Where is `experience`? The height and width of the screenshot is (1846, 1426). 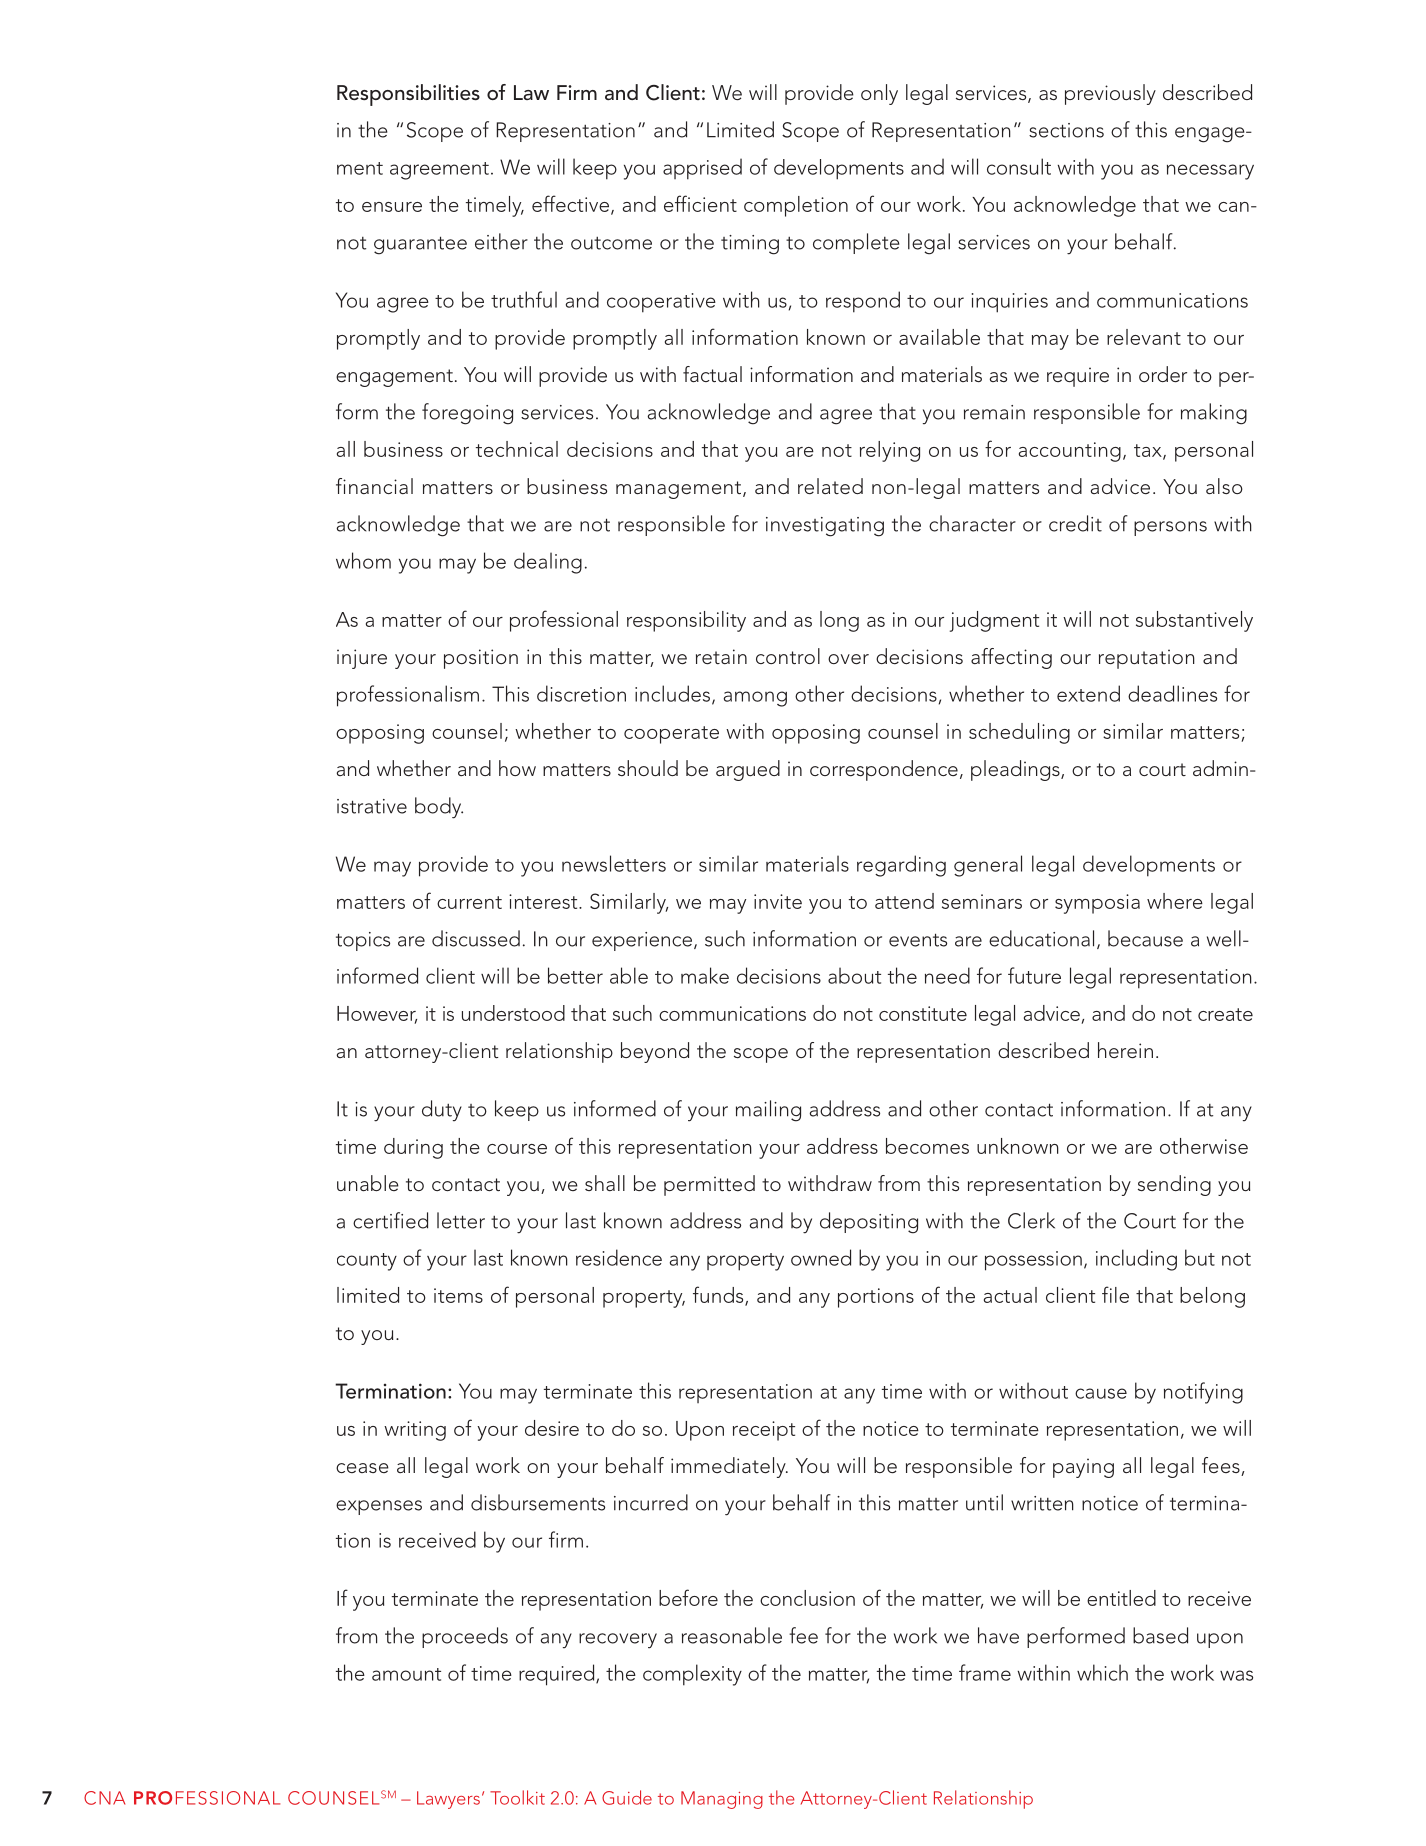
experience is located at coordinates (643, 941).
